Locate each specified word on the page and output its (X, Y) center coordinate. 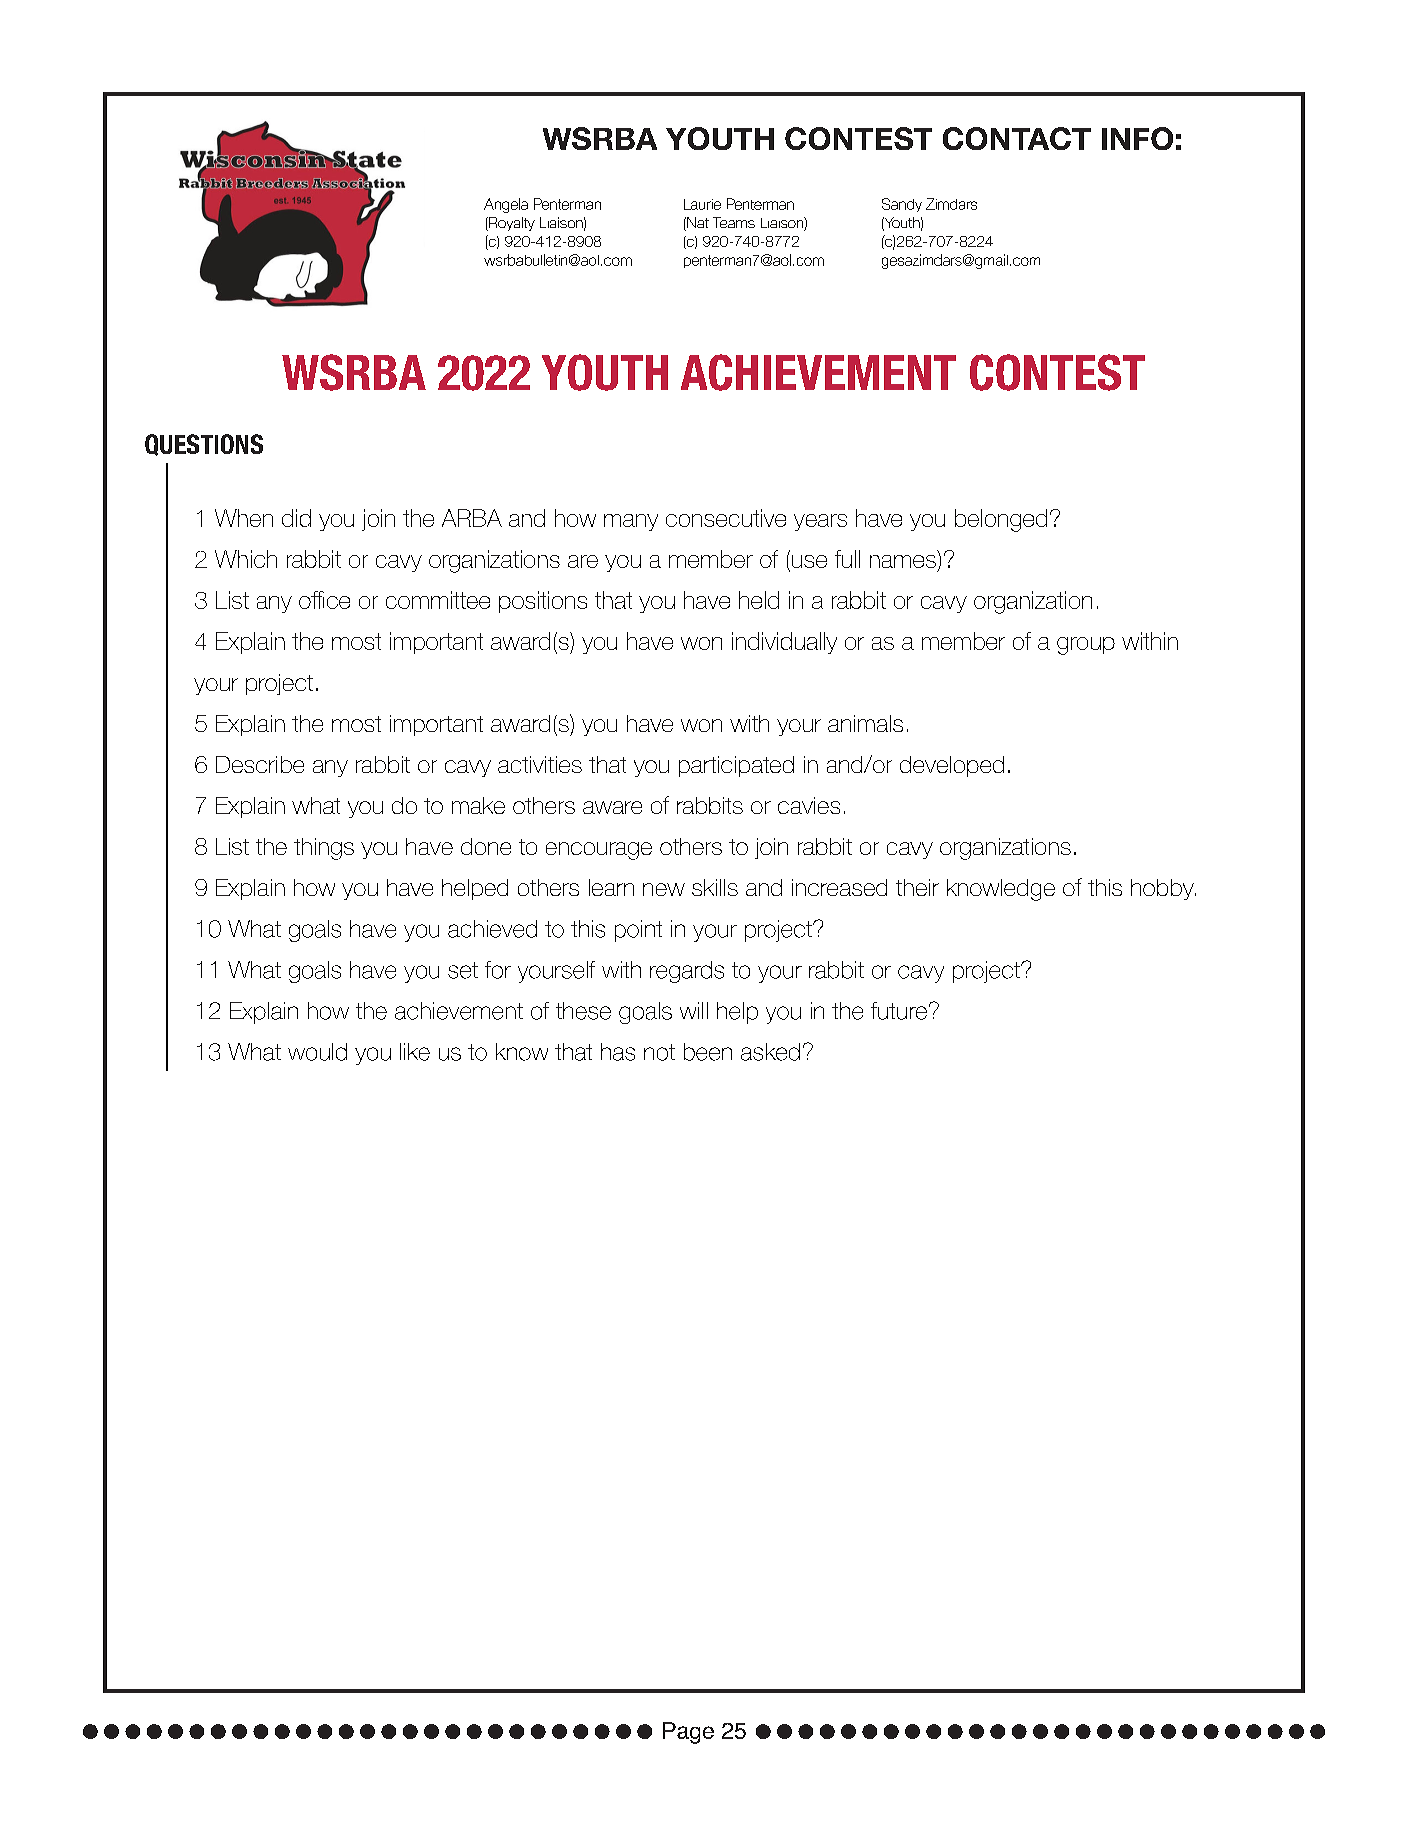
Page (688, 1733)
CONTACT (1017, 138)
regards (687, 972)
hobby (1163, 889)
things (324, 849)
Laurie (702, 204)
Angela (506, 205)
